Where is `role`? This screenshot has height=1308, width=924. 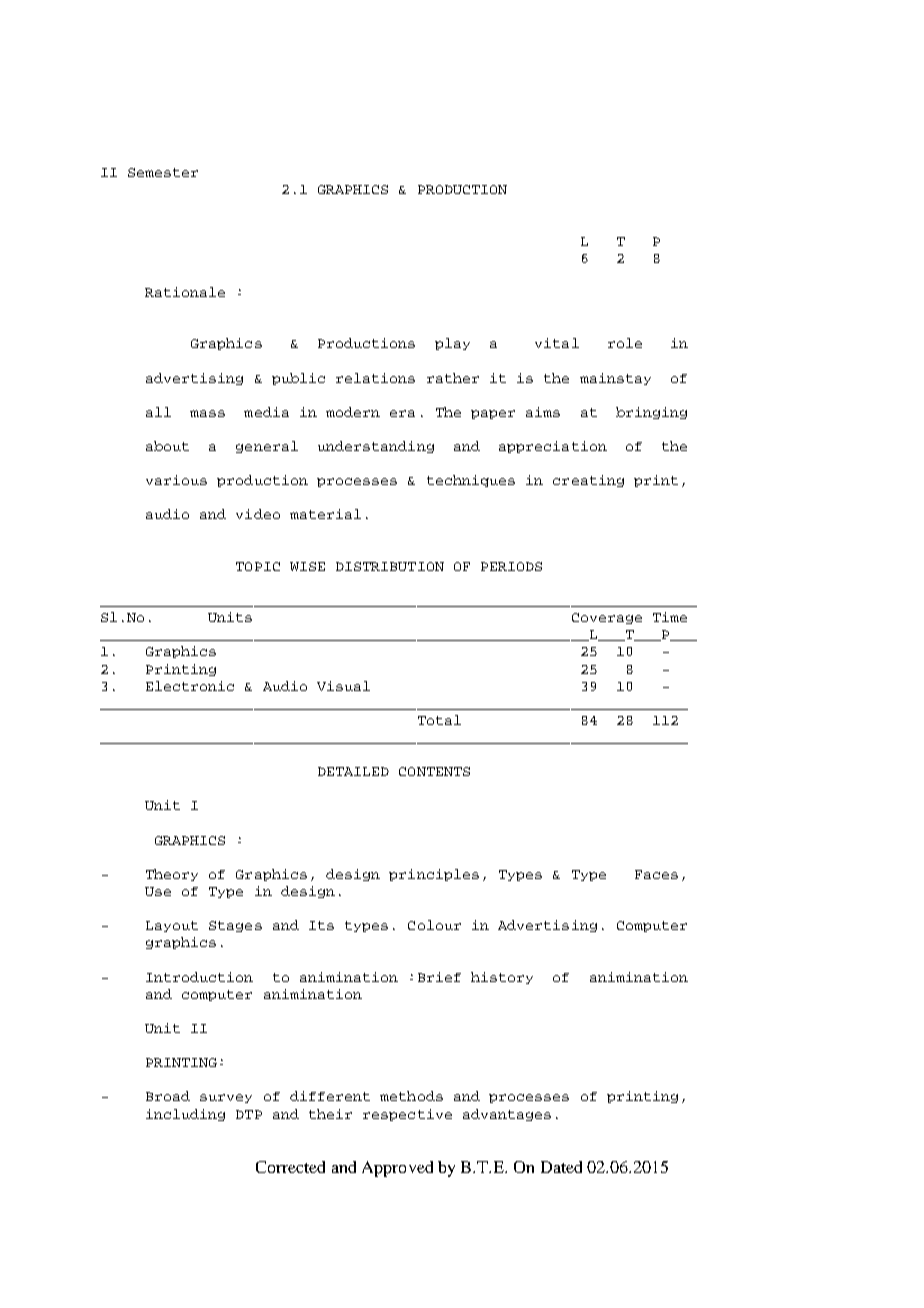 role is located at coordinates (625, 343).
